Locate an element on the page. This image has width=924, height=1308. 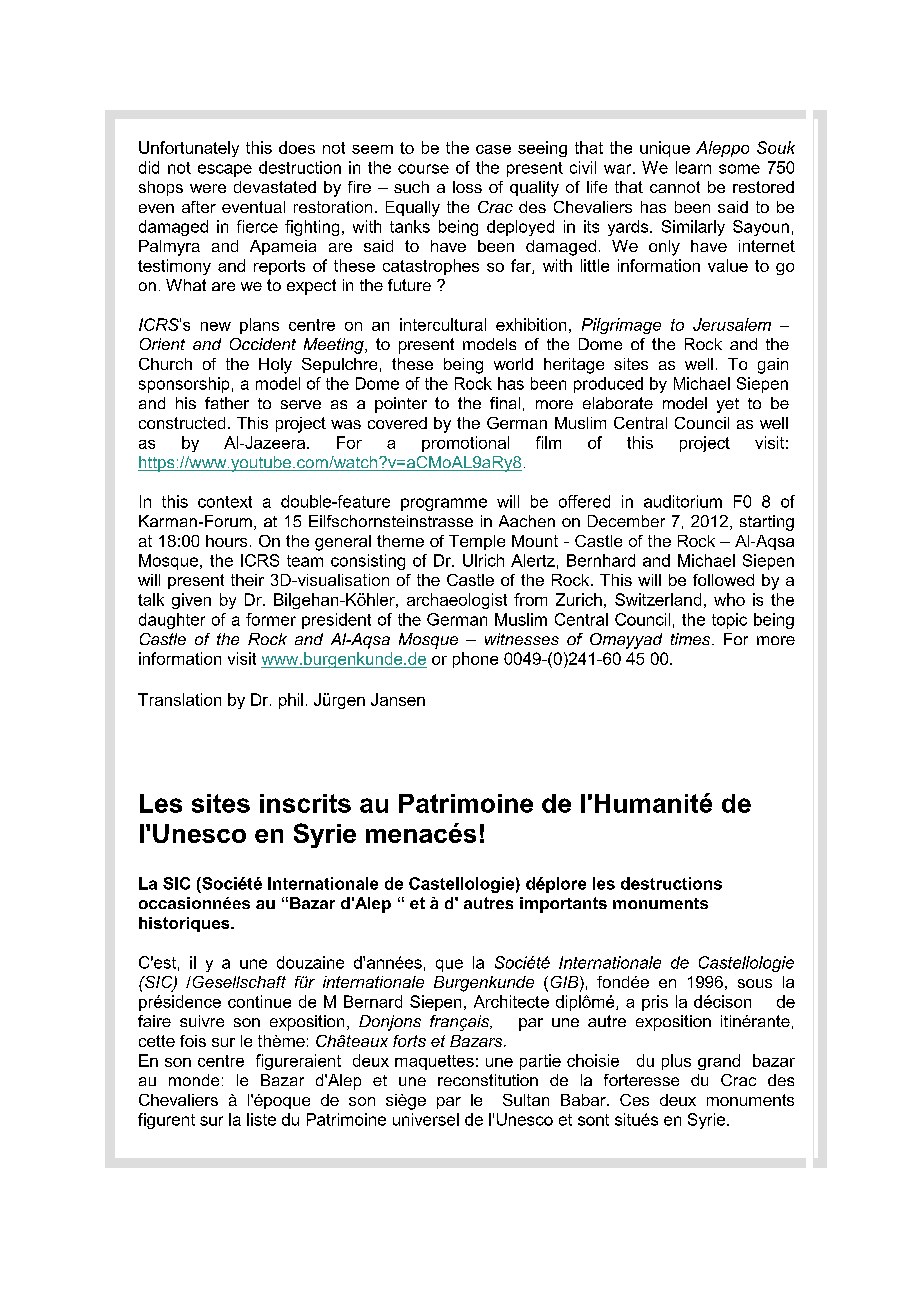
Sultan is located at coordinates (526, 1100).
